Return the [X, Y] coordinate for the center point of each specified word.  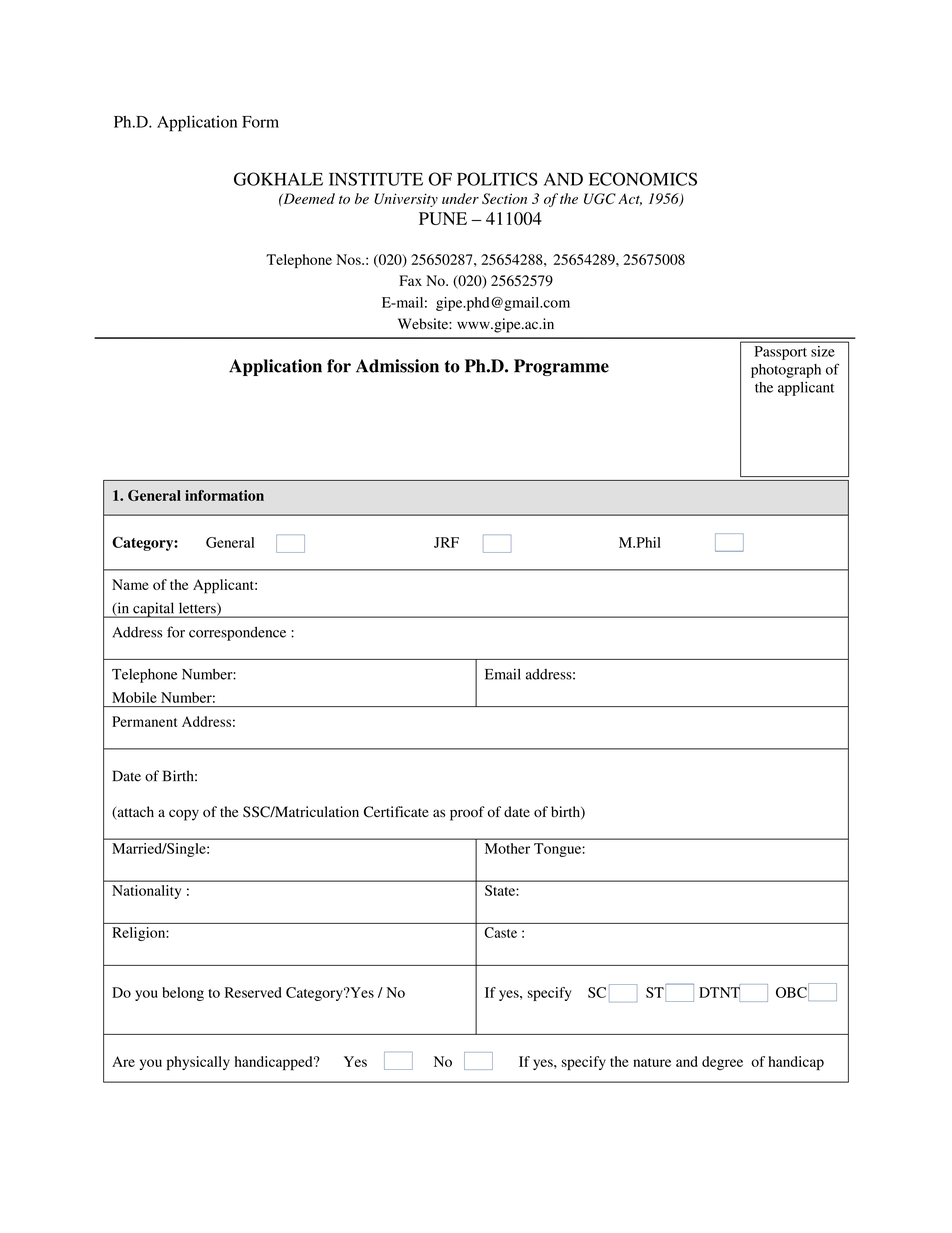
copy [184, 815]
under [460, 198]
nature [652, 1062]
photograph [786, 371]
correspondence [237, 633]
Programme [561, 367]
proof [467, 813]
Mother [507, 848]
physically [198, 1063]
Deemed [308, 198]
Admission [397, 366]
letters [198, 608]
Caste [500, 932]
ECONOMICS [643, 179]
